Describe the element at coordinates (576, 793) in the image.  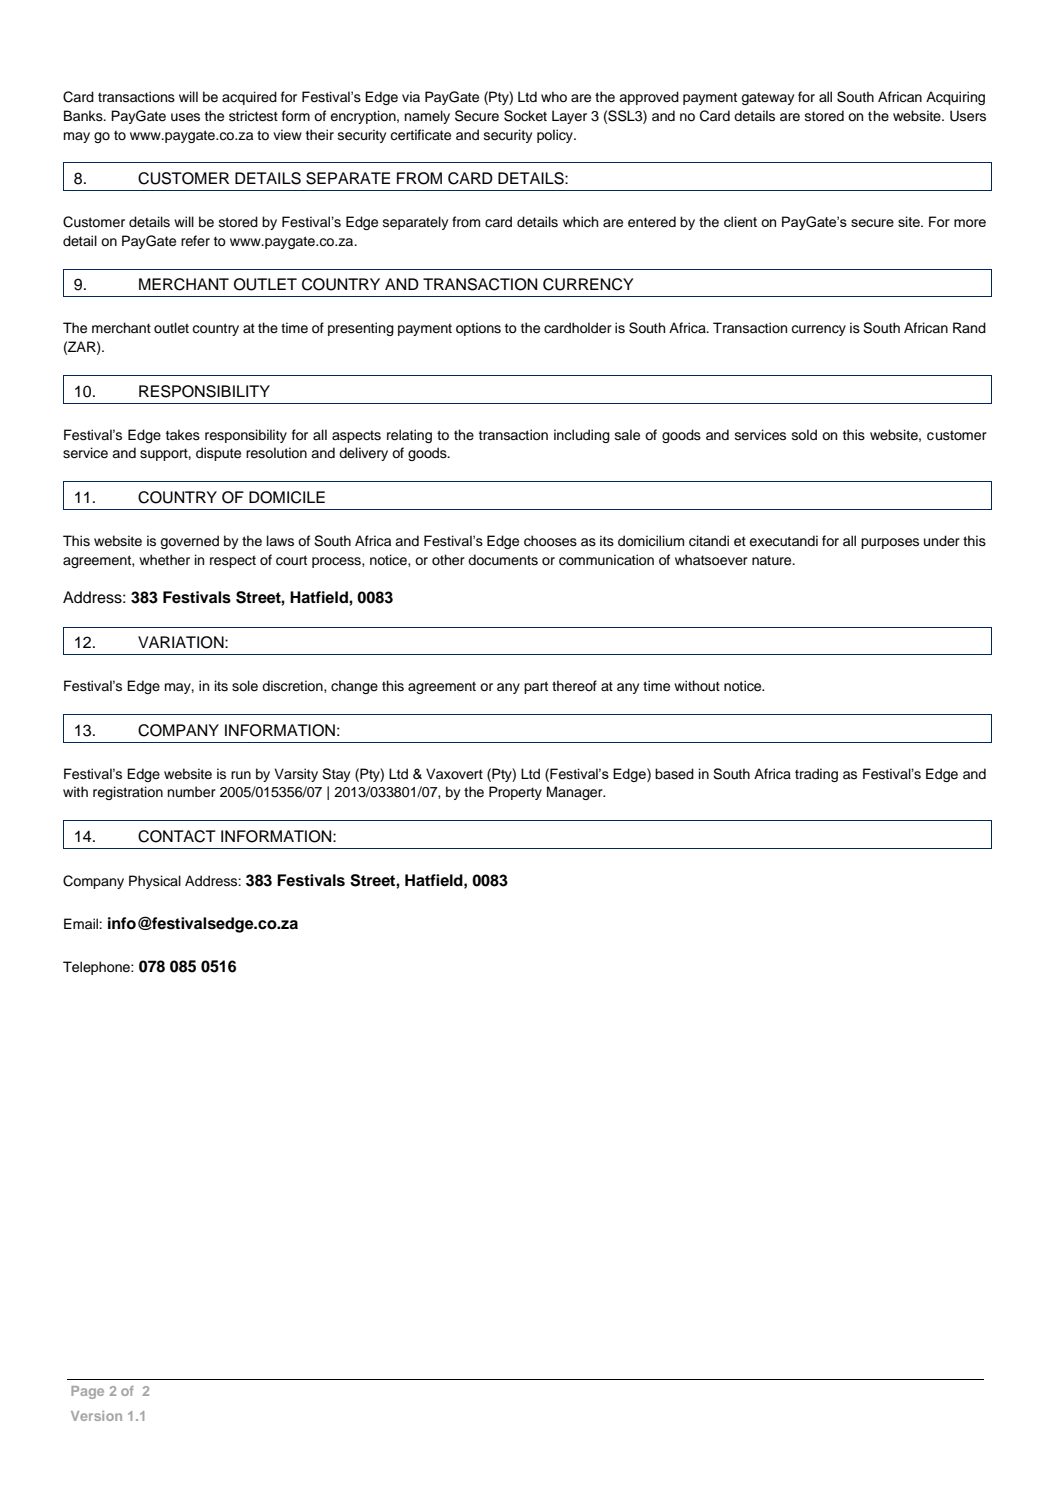
I see `Manager` at that location.
